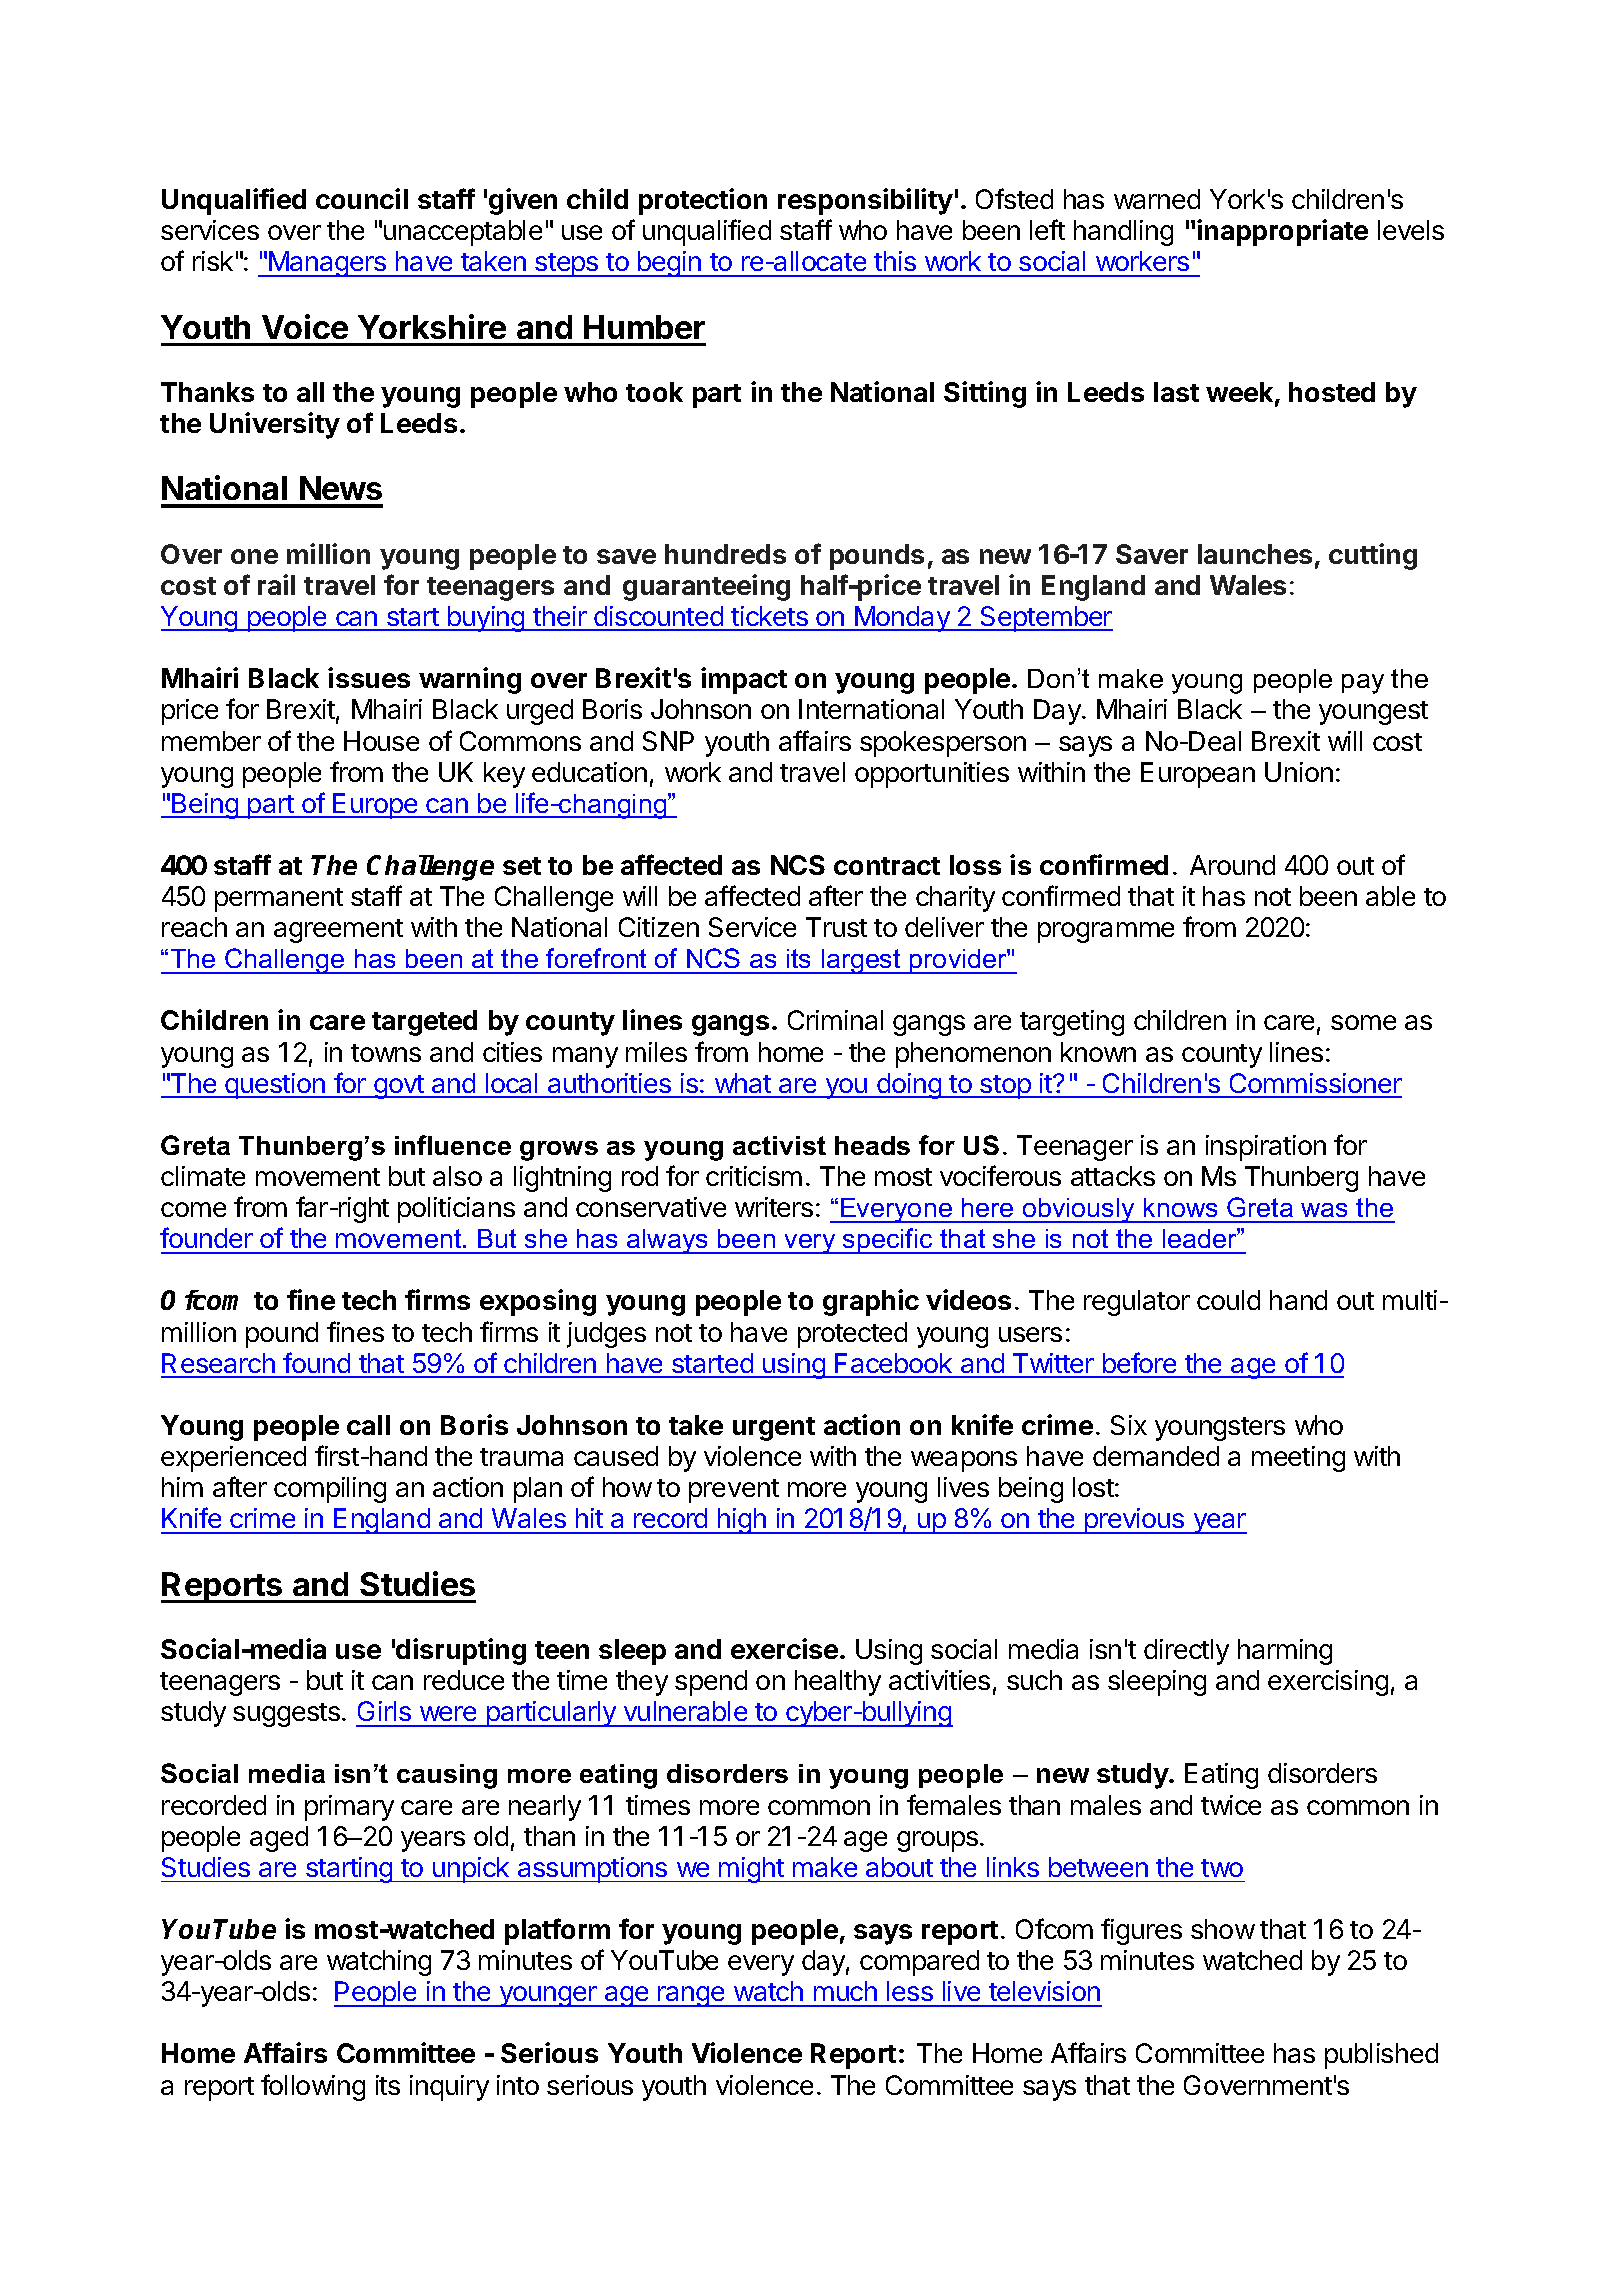 The image size is (1610, 2278). I want to click on Managers, so click(328, 264).
